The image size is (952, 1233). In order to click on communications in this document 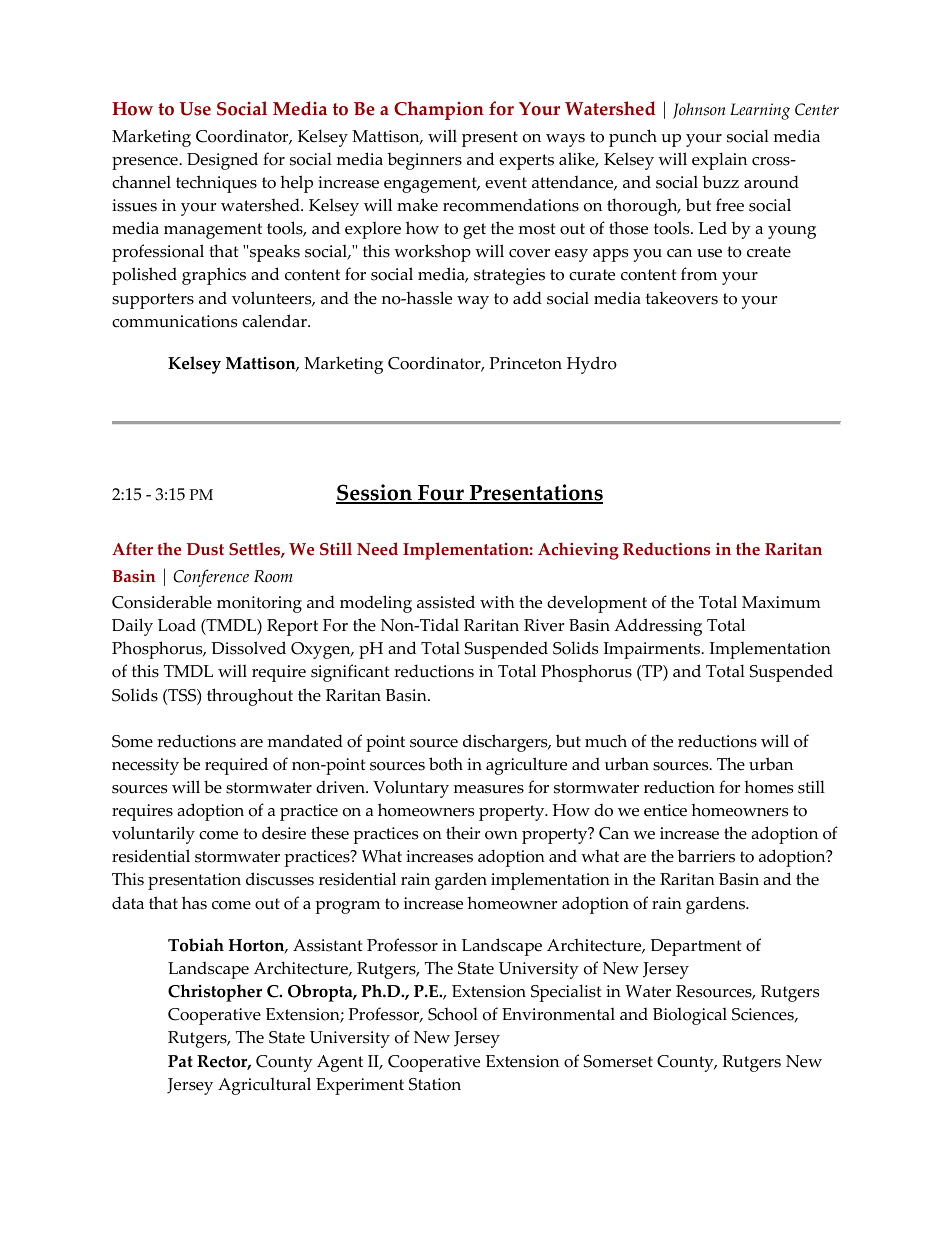, I will do `click(174, 321)`.
